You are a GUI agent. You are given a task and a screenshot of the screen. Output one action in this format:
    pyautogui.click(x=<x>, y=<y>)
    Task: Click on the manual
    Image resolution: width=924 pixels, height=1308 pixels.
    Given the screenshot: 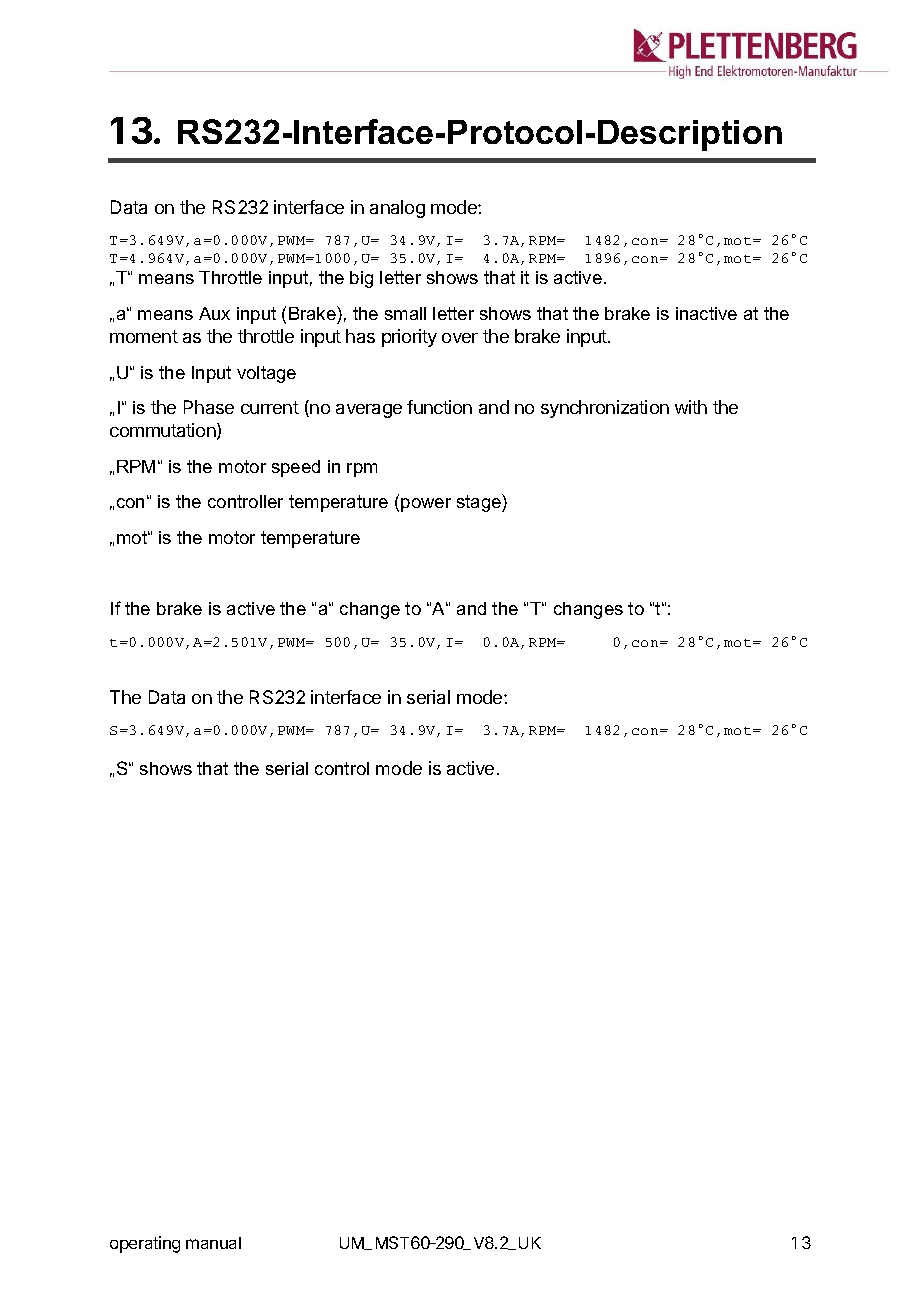 What is the action you would take?
    pyautogui.click(x=213, y=1243)
